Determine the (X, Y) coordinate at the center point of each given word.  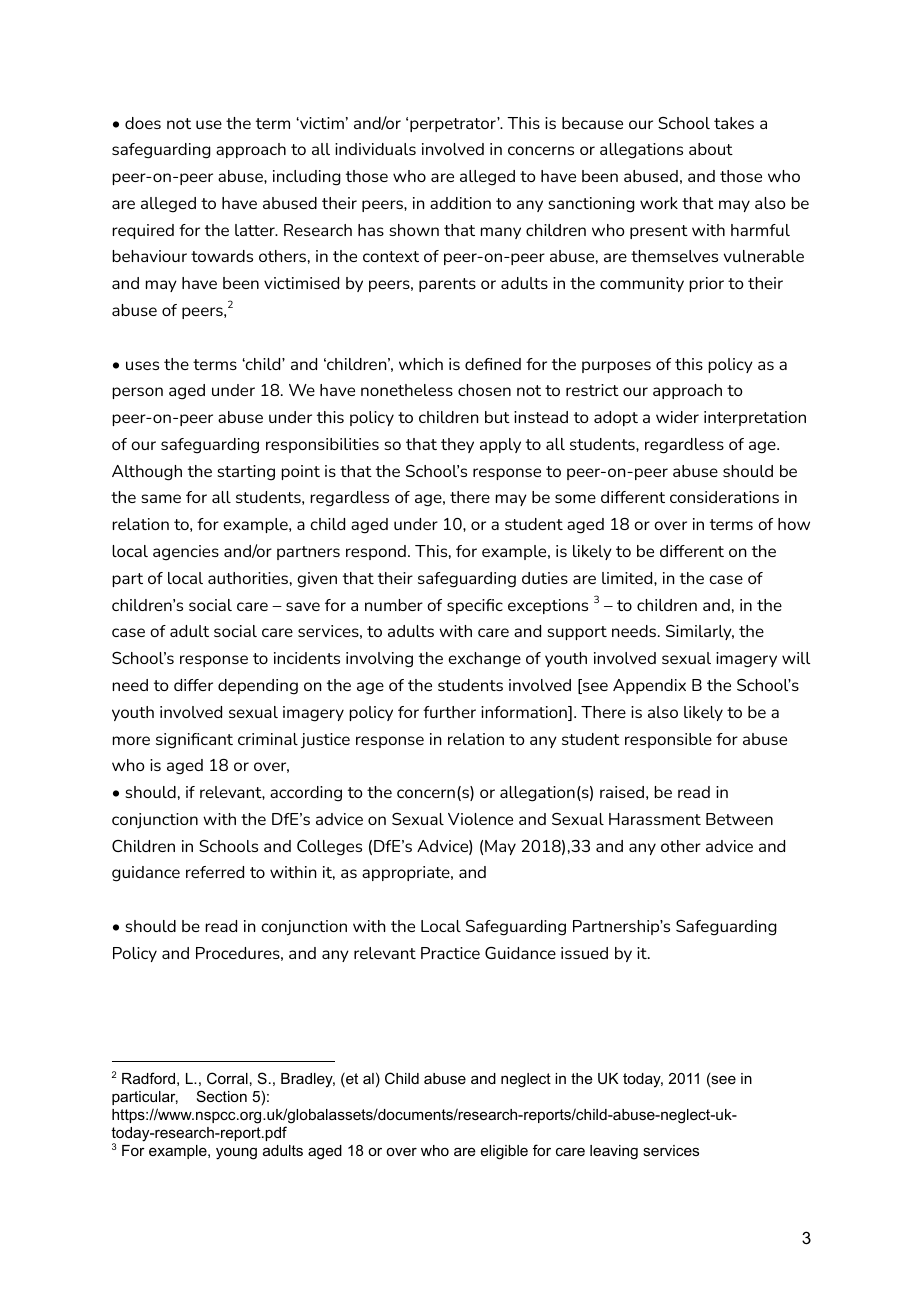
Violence (480, 819)
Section (222, 1096)
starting (246, 473)
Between (739, 819)
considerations (724, 497)
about (711, 149)
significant (194, 741)
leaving (614, 1152)
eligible (504, 1152)
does (143, 123)
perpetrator (454, 124)
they (457, 445)
